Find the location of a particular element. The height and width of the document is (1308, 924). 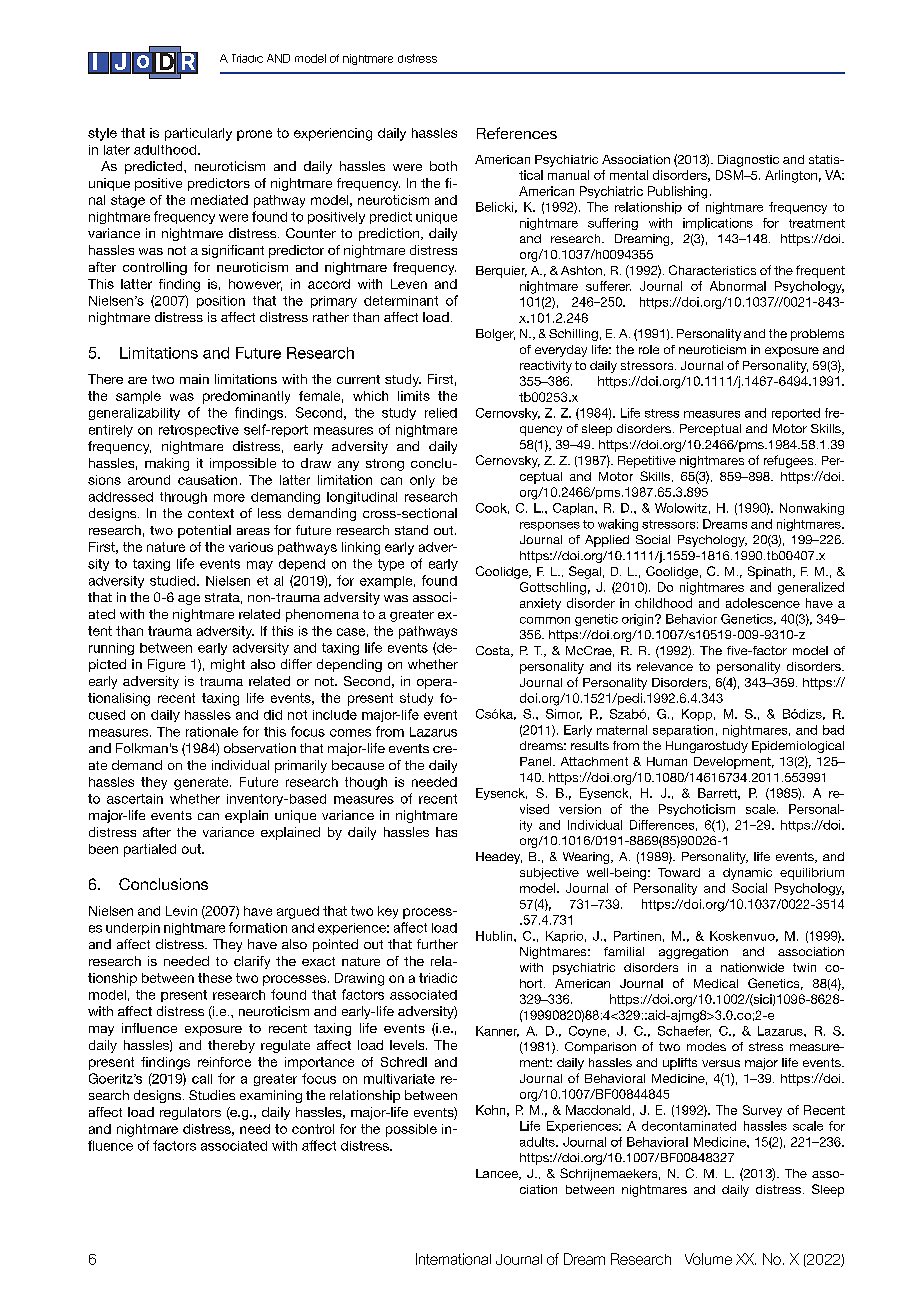

separation is located at coordinates (683, 731).
